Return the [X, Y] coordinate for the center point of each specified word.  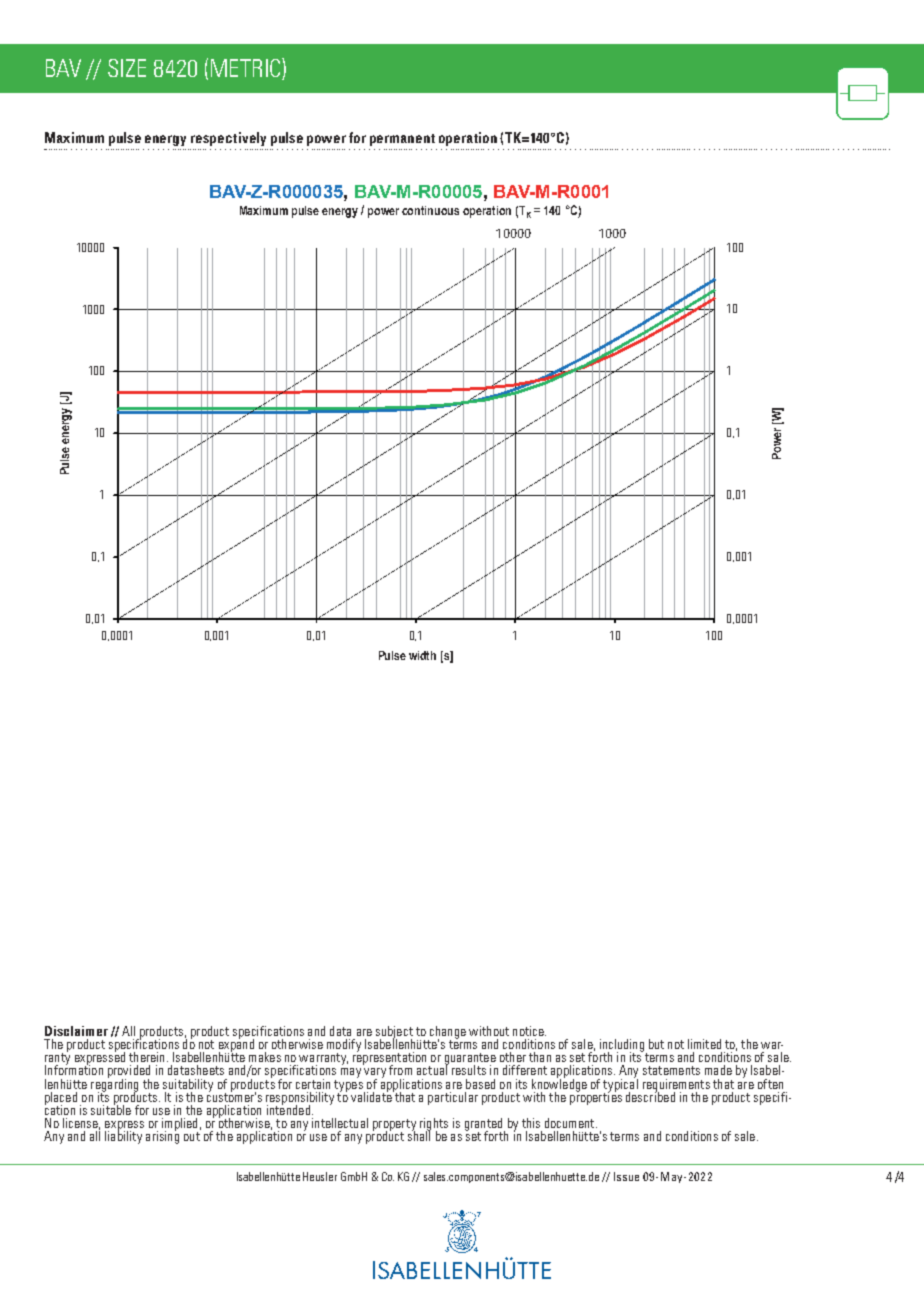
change [447, 1033]
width [422, 655]
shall [419, 1135]
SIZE [127, 68]
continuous [430, 210]
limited [704, 1044]
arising [162, 1136]
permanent [402, 140]
